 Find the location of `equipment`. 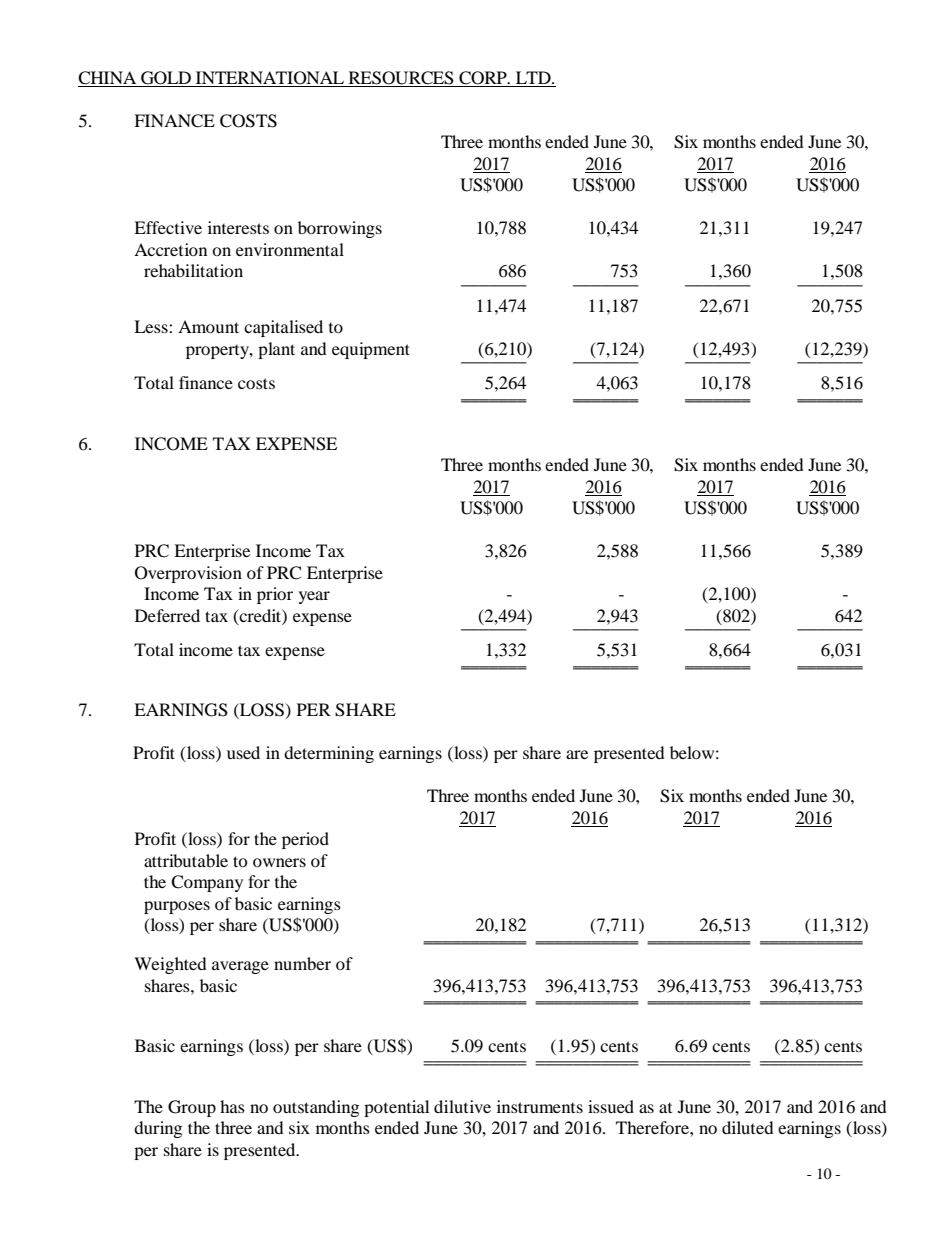

equipment is located at coordinates (371, 350).
